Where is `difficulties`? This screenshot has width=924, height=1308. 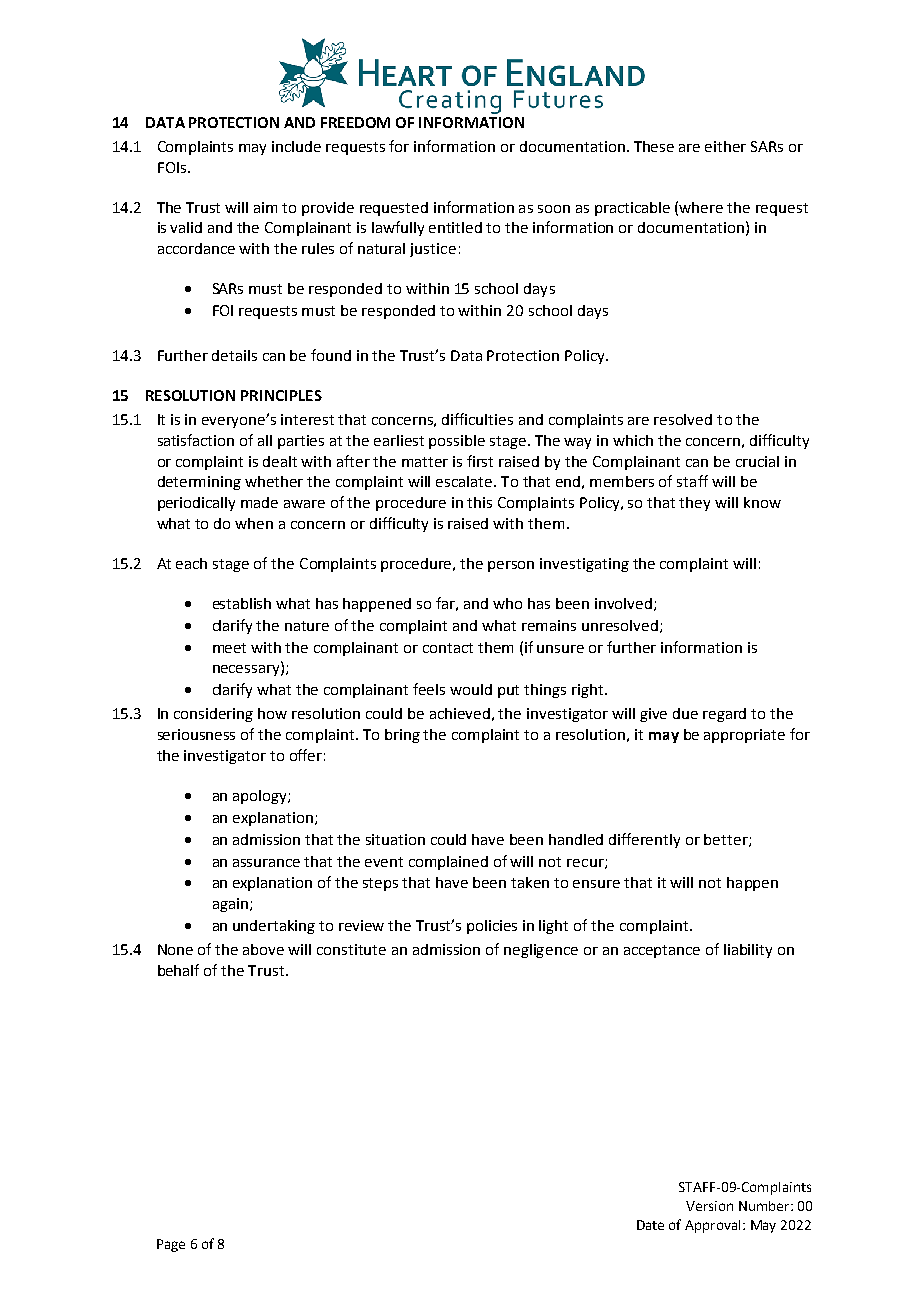
difficulties is located at coordinates (477, 419).
